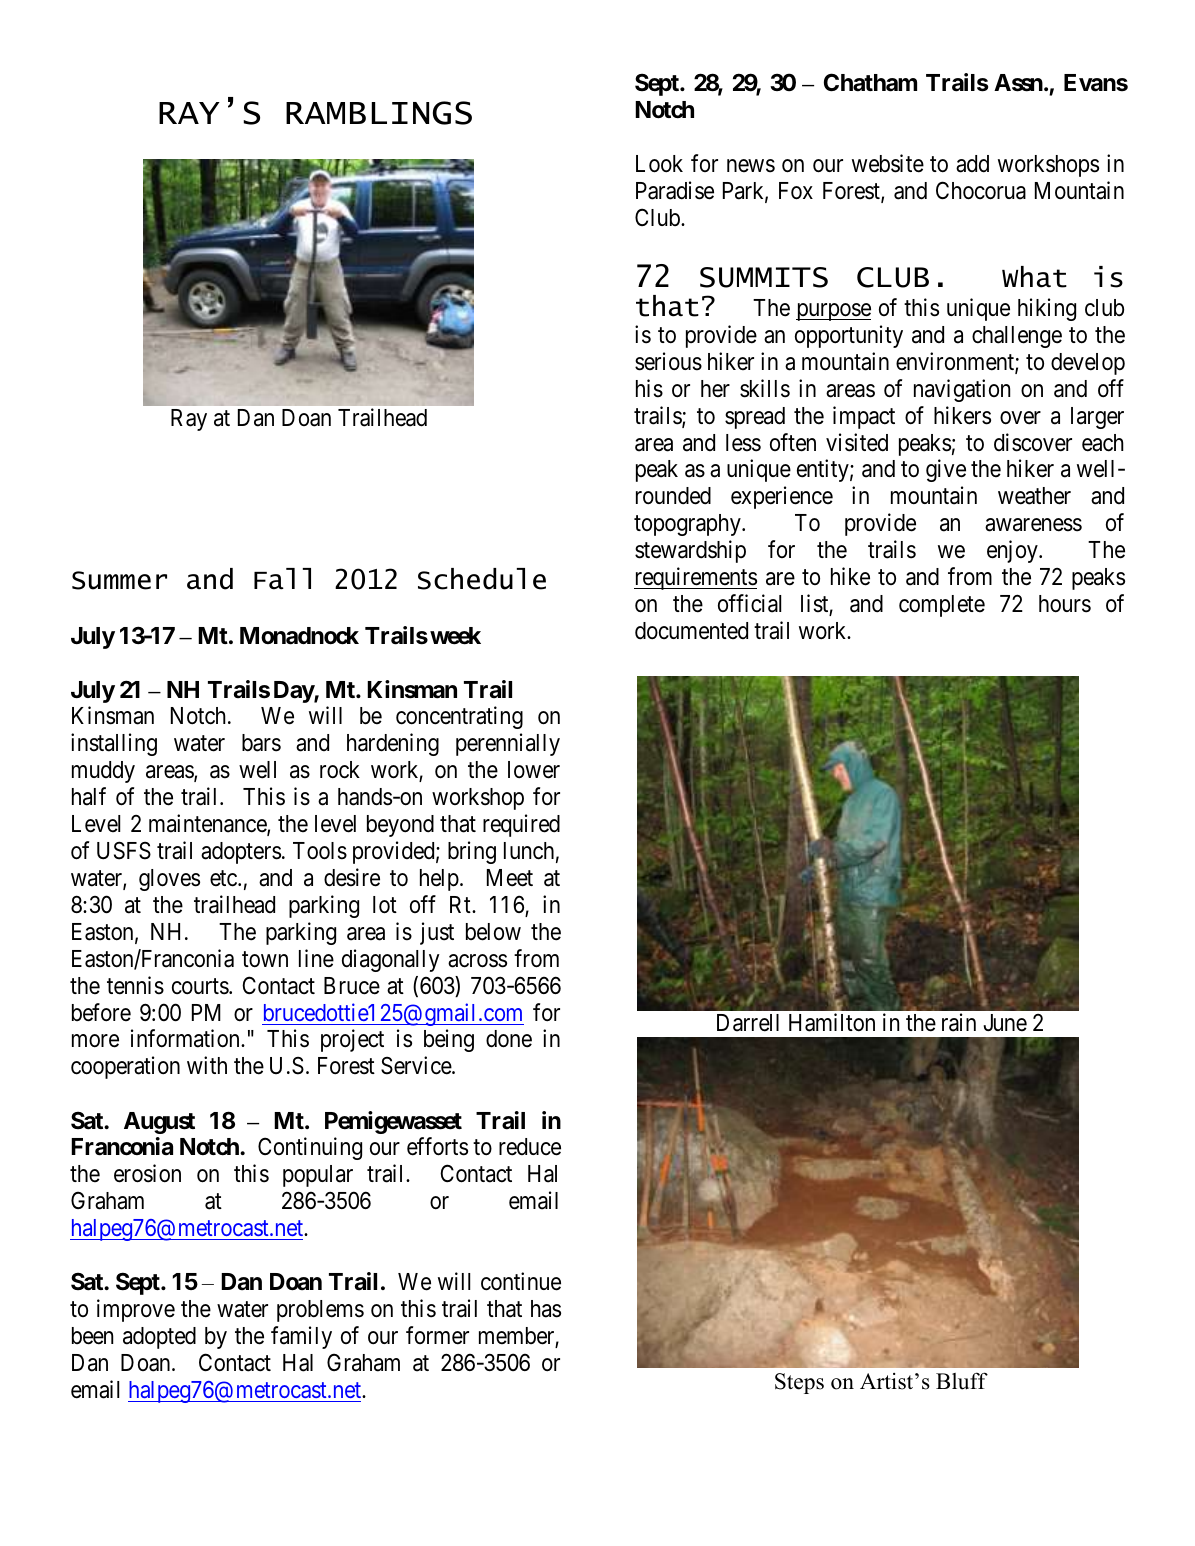 The image size is (1195, 1546). What do you see at coordinates (379, 113) in the screenshot?
I see `RAMBLINGS` at bounding box center [379, 113].
